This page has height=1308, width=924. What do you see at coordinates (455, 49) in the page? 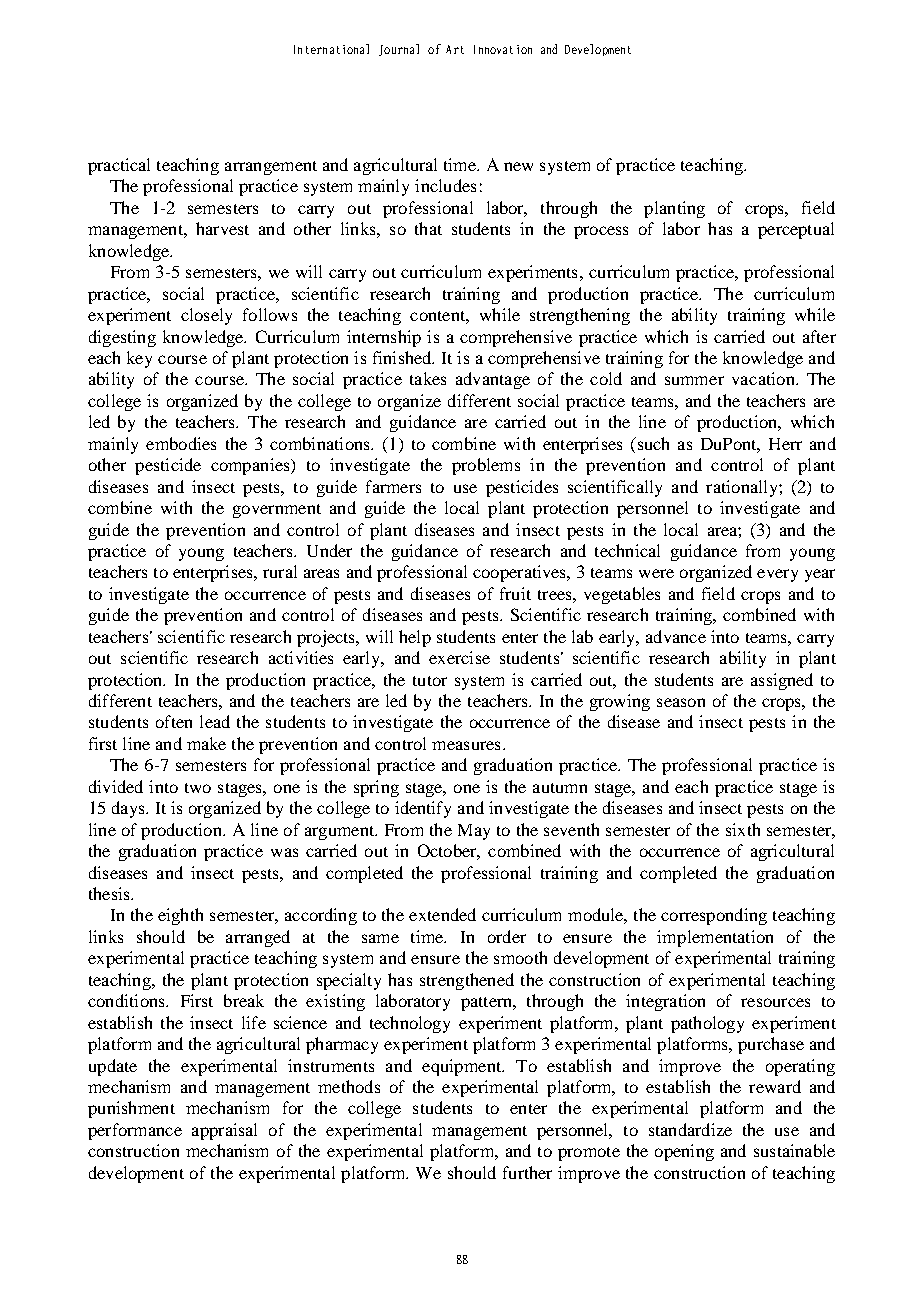
I see `Art` at bounding box center [455, 49].
